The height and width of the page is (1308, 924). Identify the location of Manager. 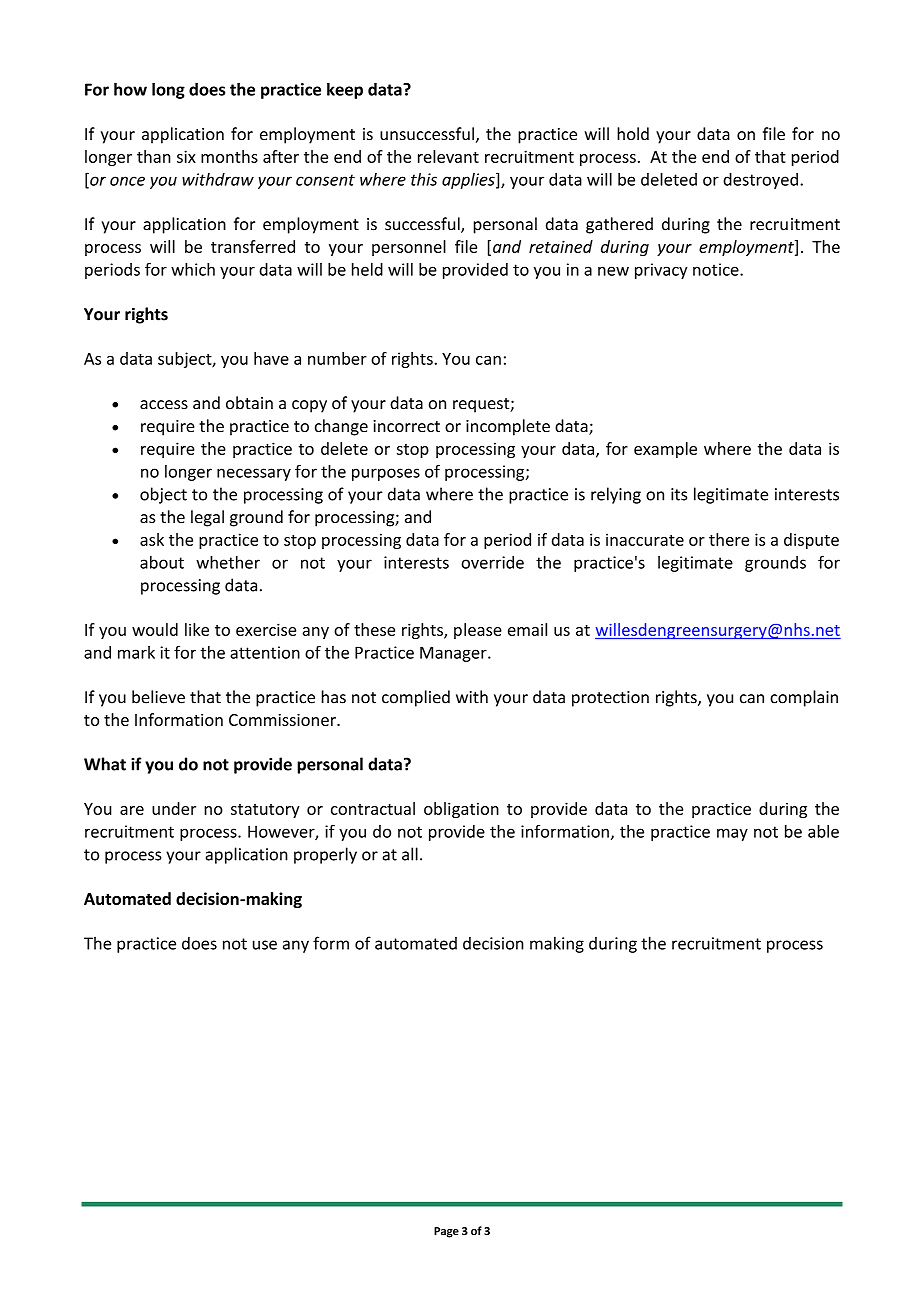
(454, 654).
